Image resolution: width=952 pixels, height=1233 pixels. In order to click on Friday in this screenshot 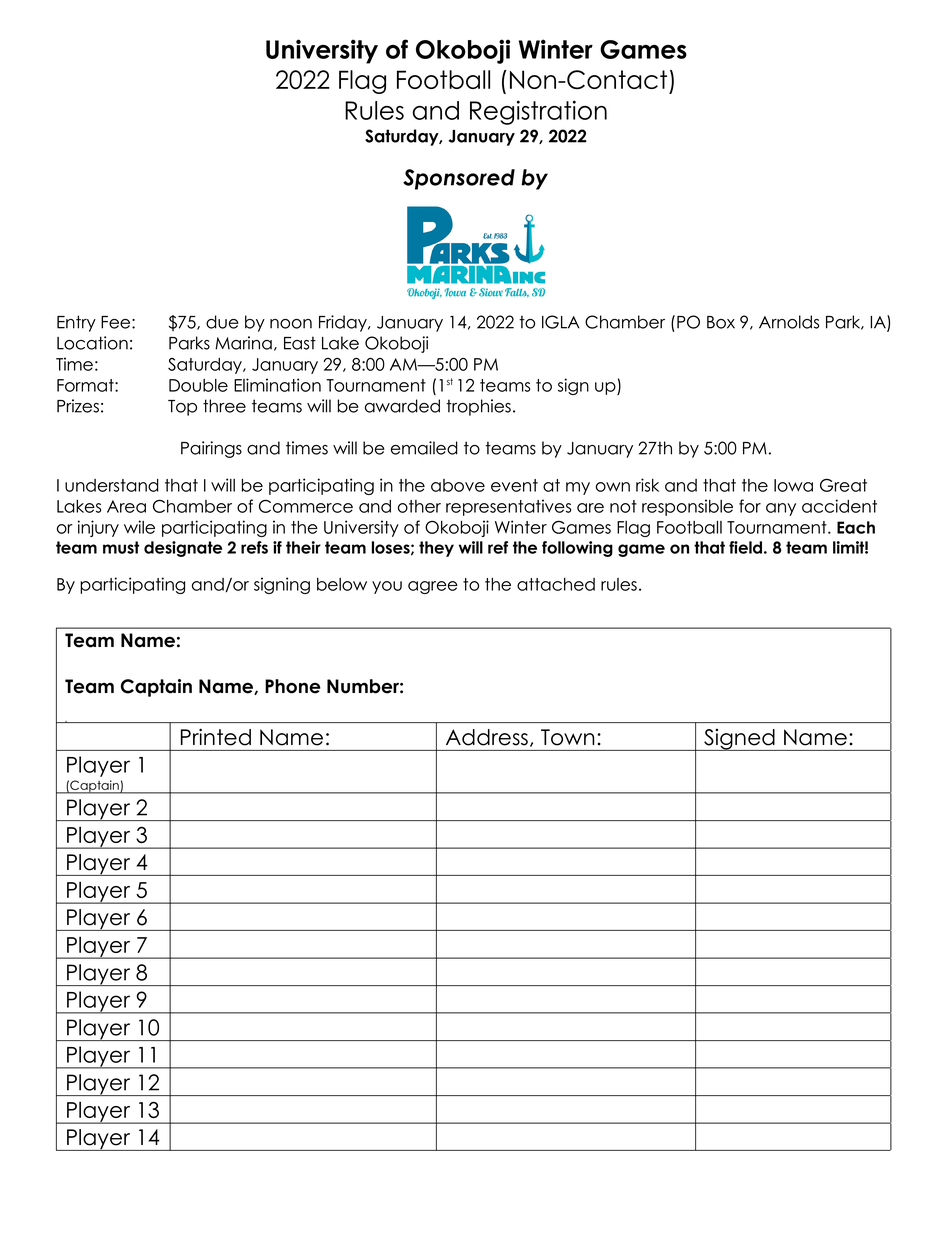, I will do `click(344, 323)`.
